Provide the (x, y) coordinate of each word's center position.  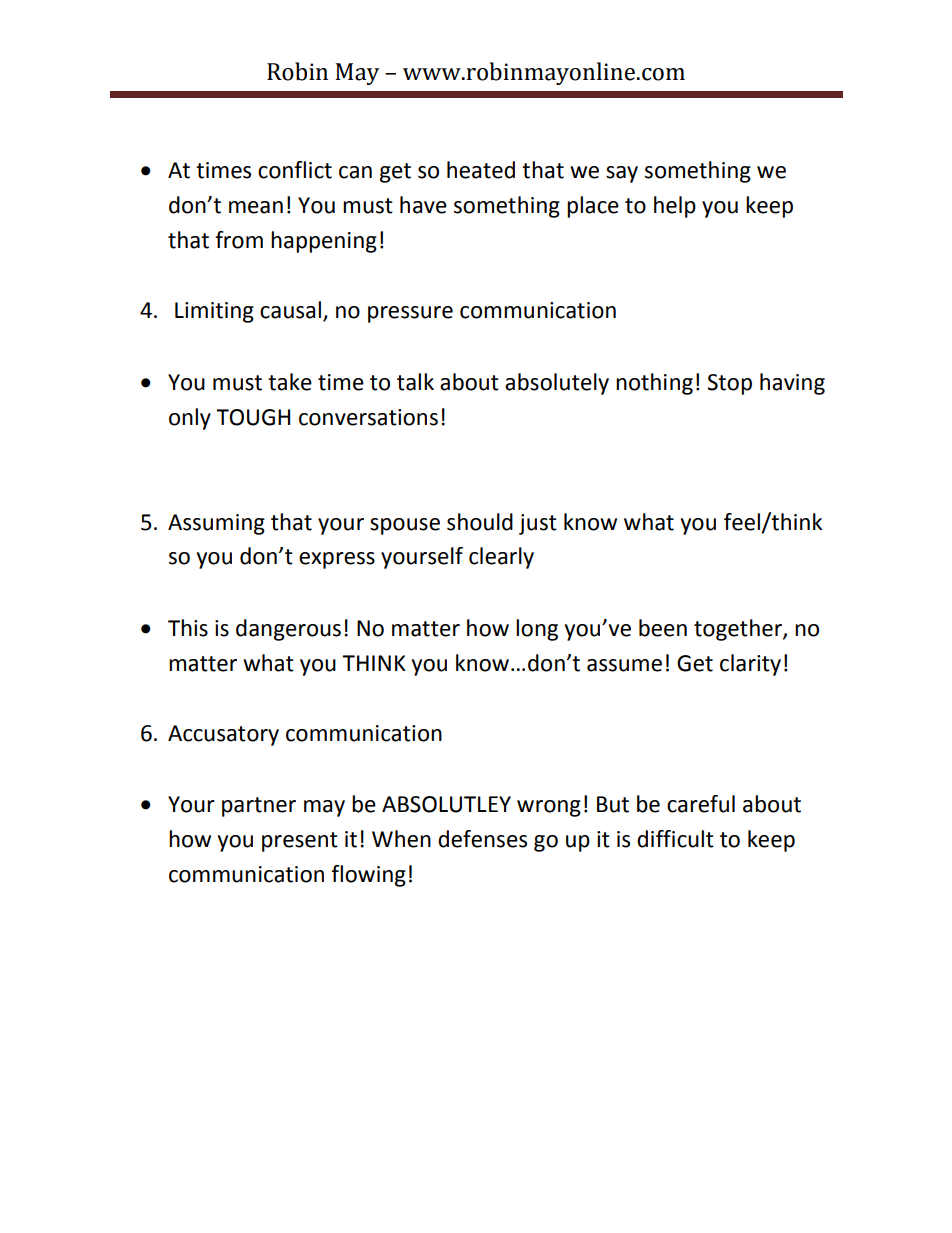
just (538, 524)
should (480, 522)
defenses (482, 839)
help (675, 207)
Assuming (216, 524)
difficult (675, 839)
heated (481, 170)
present (300, 842)
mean (256, 207)
